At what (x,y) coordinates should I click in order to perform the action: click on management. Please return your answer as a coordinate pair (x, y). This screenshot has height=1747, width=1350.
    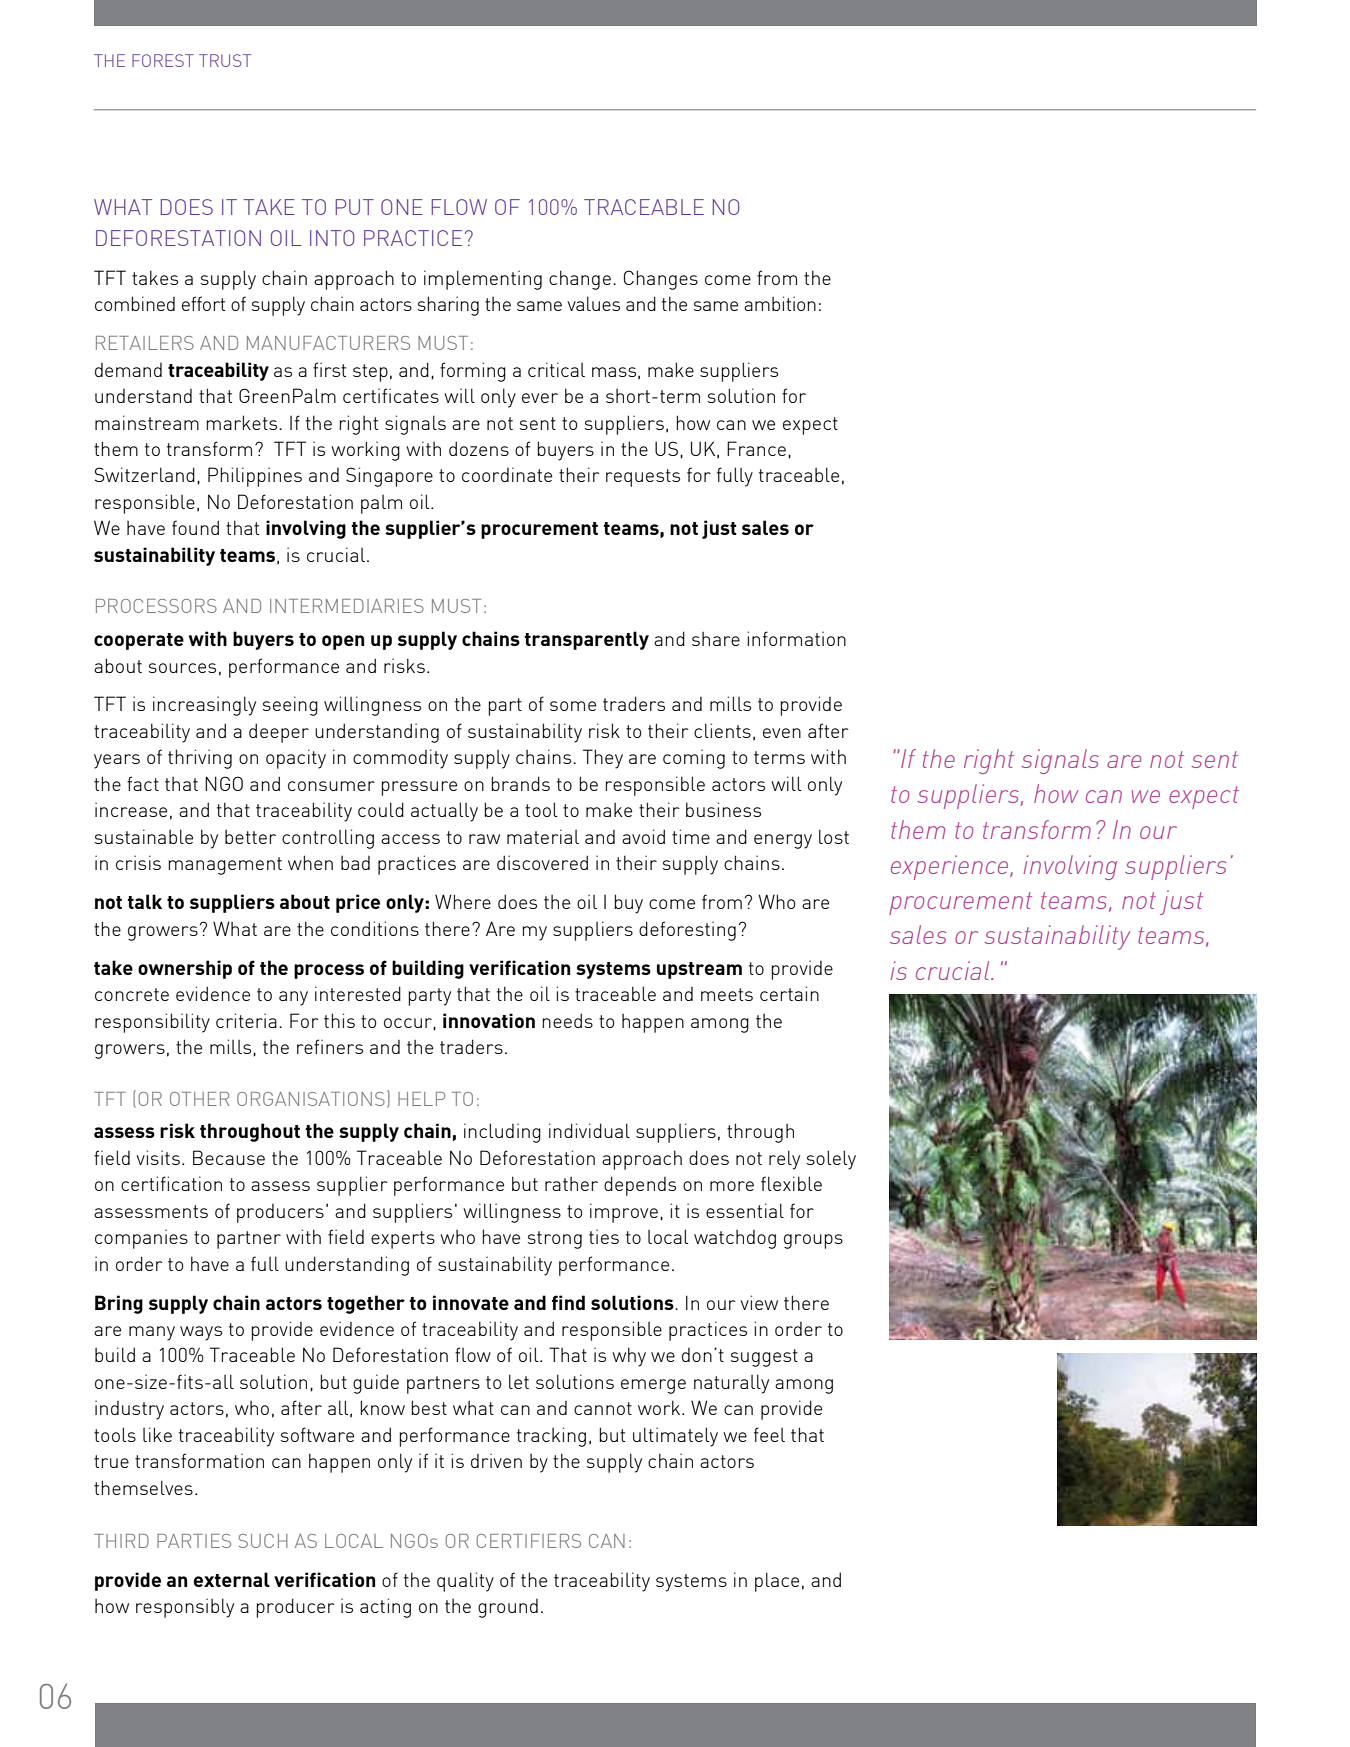
    Looking at the image, I should click on (225, 866).
